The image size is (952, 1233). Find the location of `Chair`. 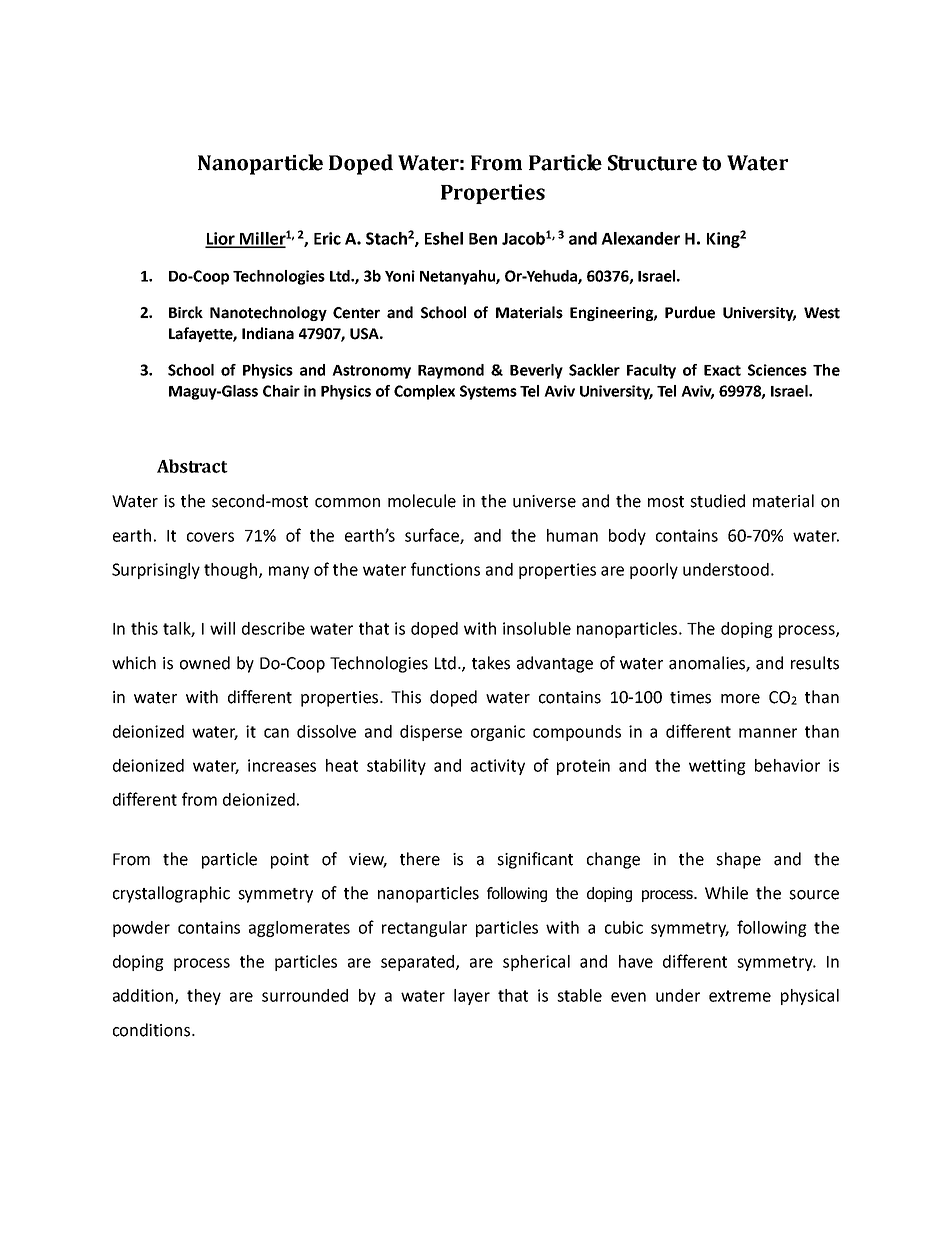

Chair is located at coordinates (281, 391).
